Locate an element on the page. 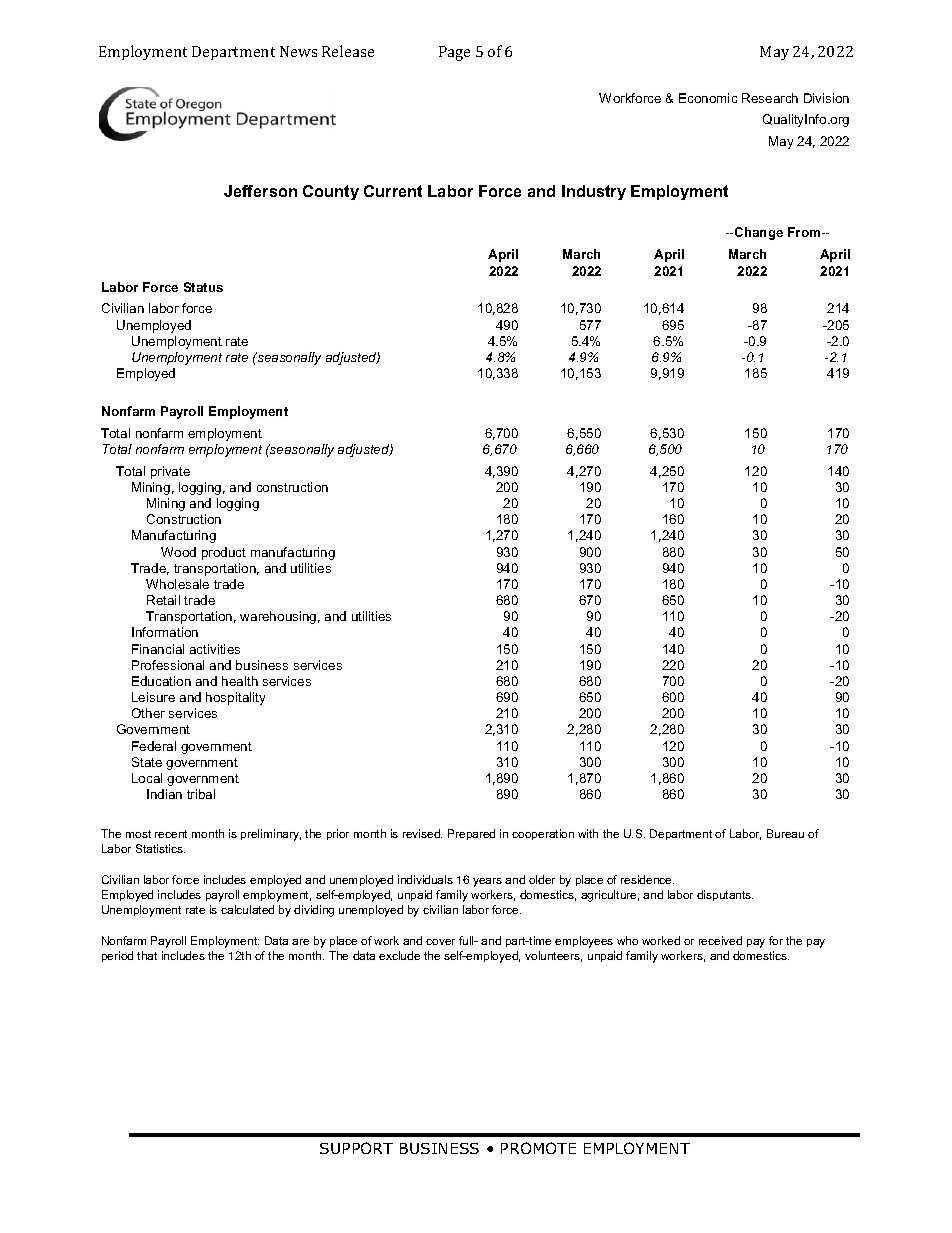 This document has height=1233, width=952. tribal is located at coordinates (201, 794).
